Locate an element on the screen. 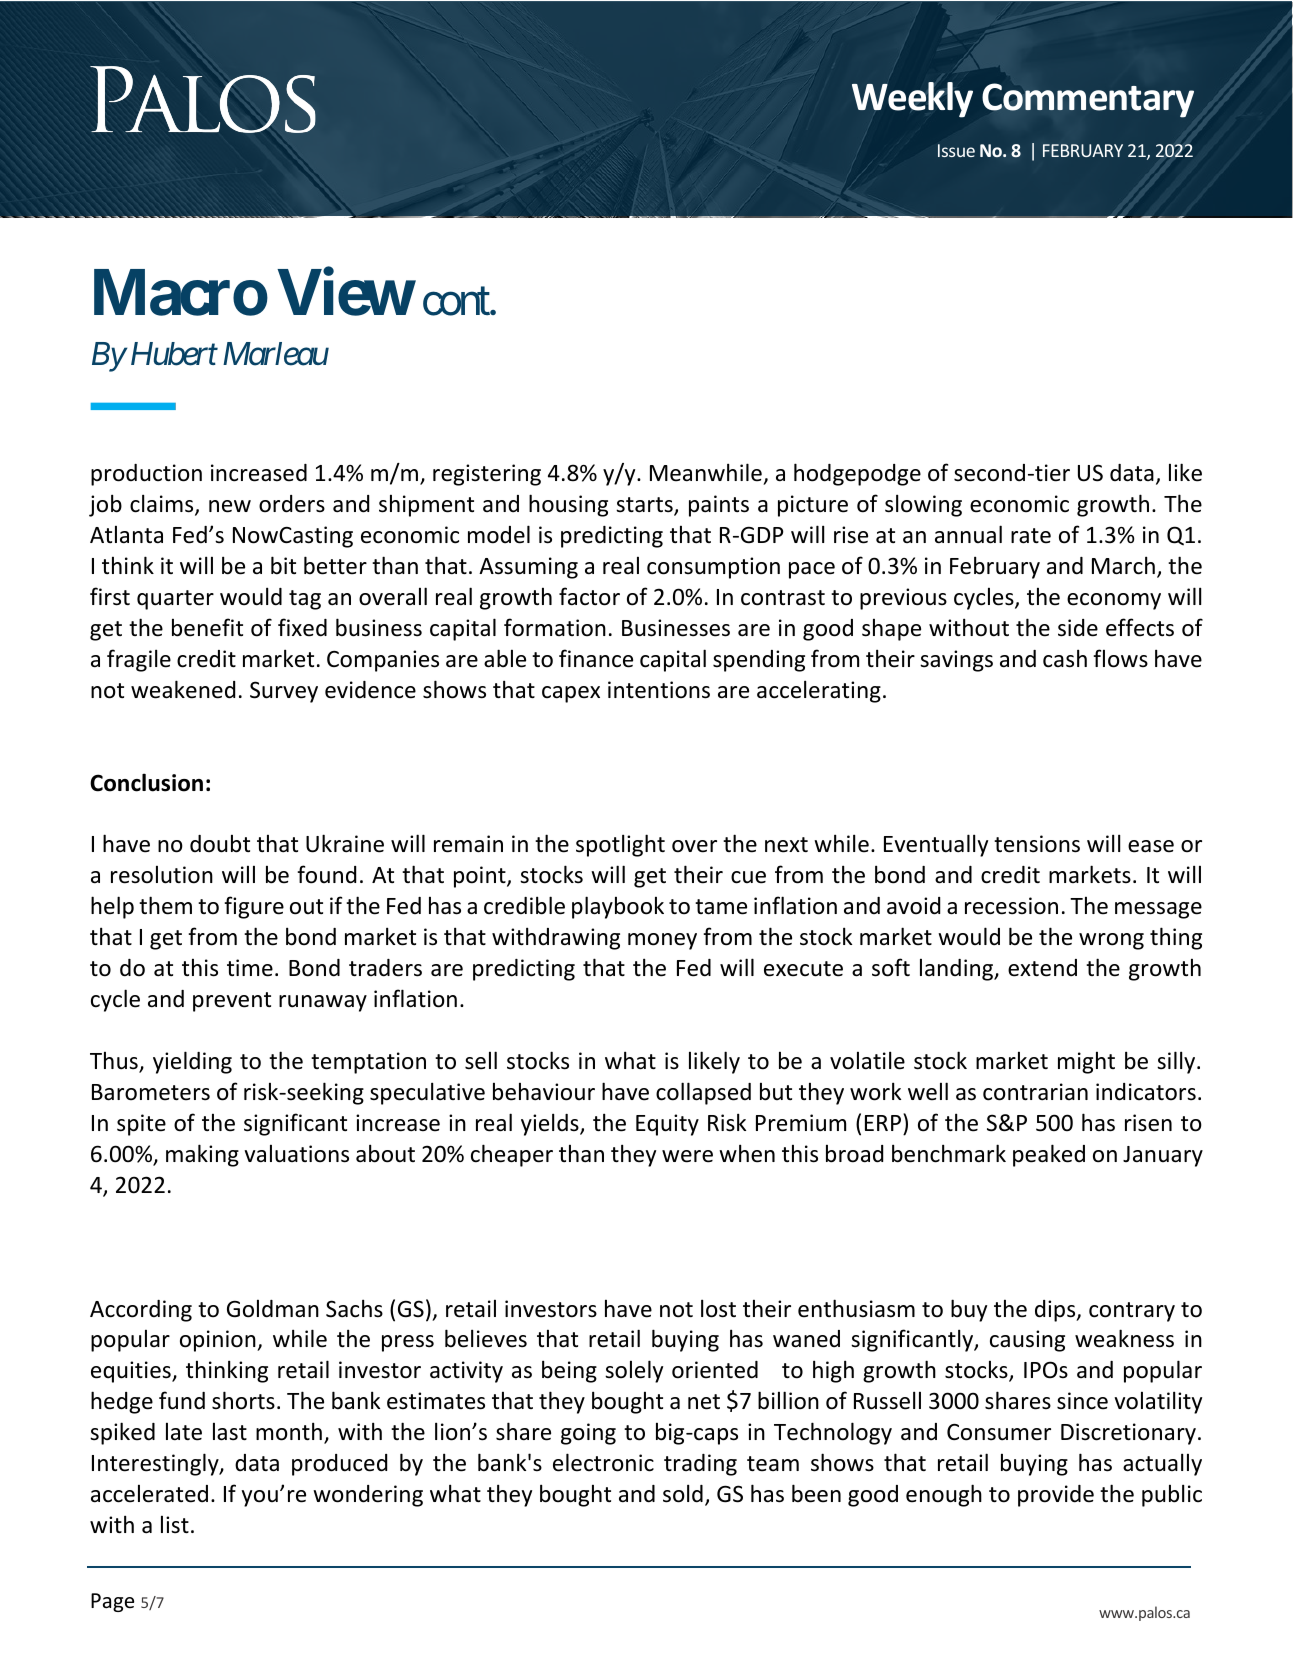 The image size is (1293, 1673). provide is located at coordinates (1056, 1496).
